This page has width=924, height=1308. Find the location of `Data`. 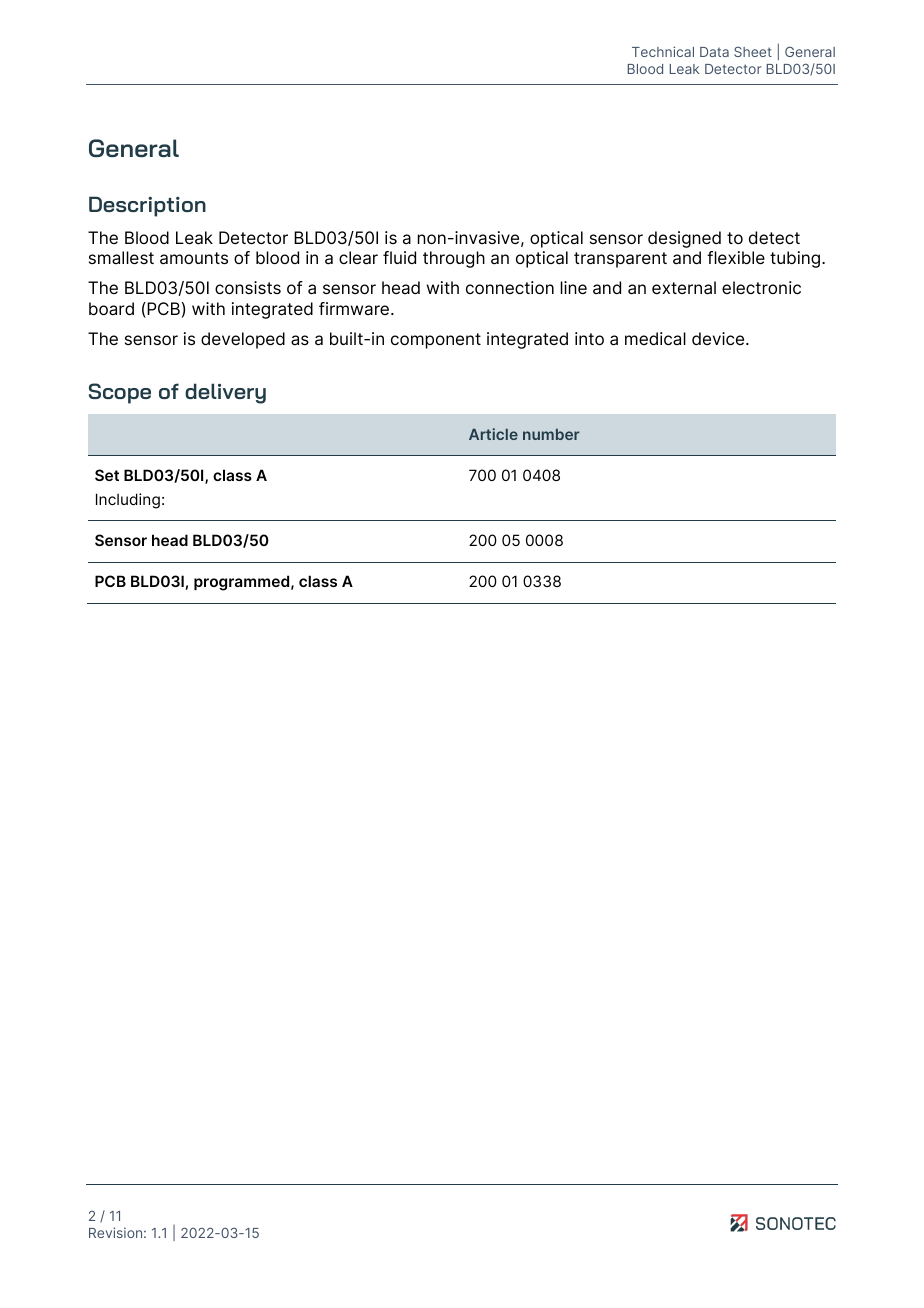

Data is located at coordinates (714, 52).
